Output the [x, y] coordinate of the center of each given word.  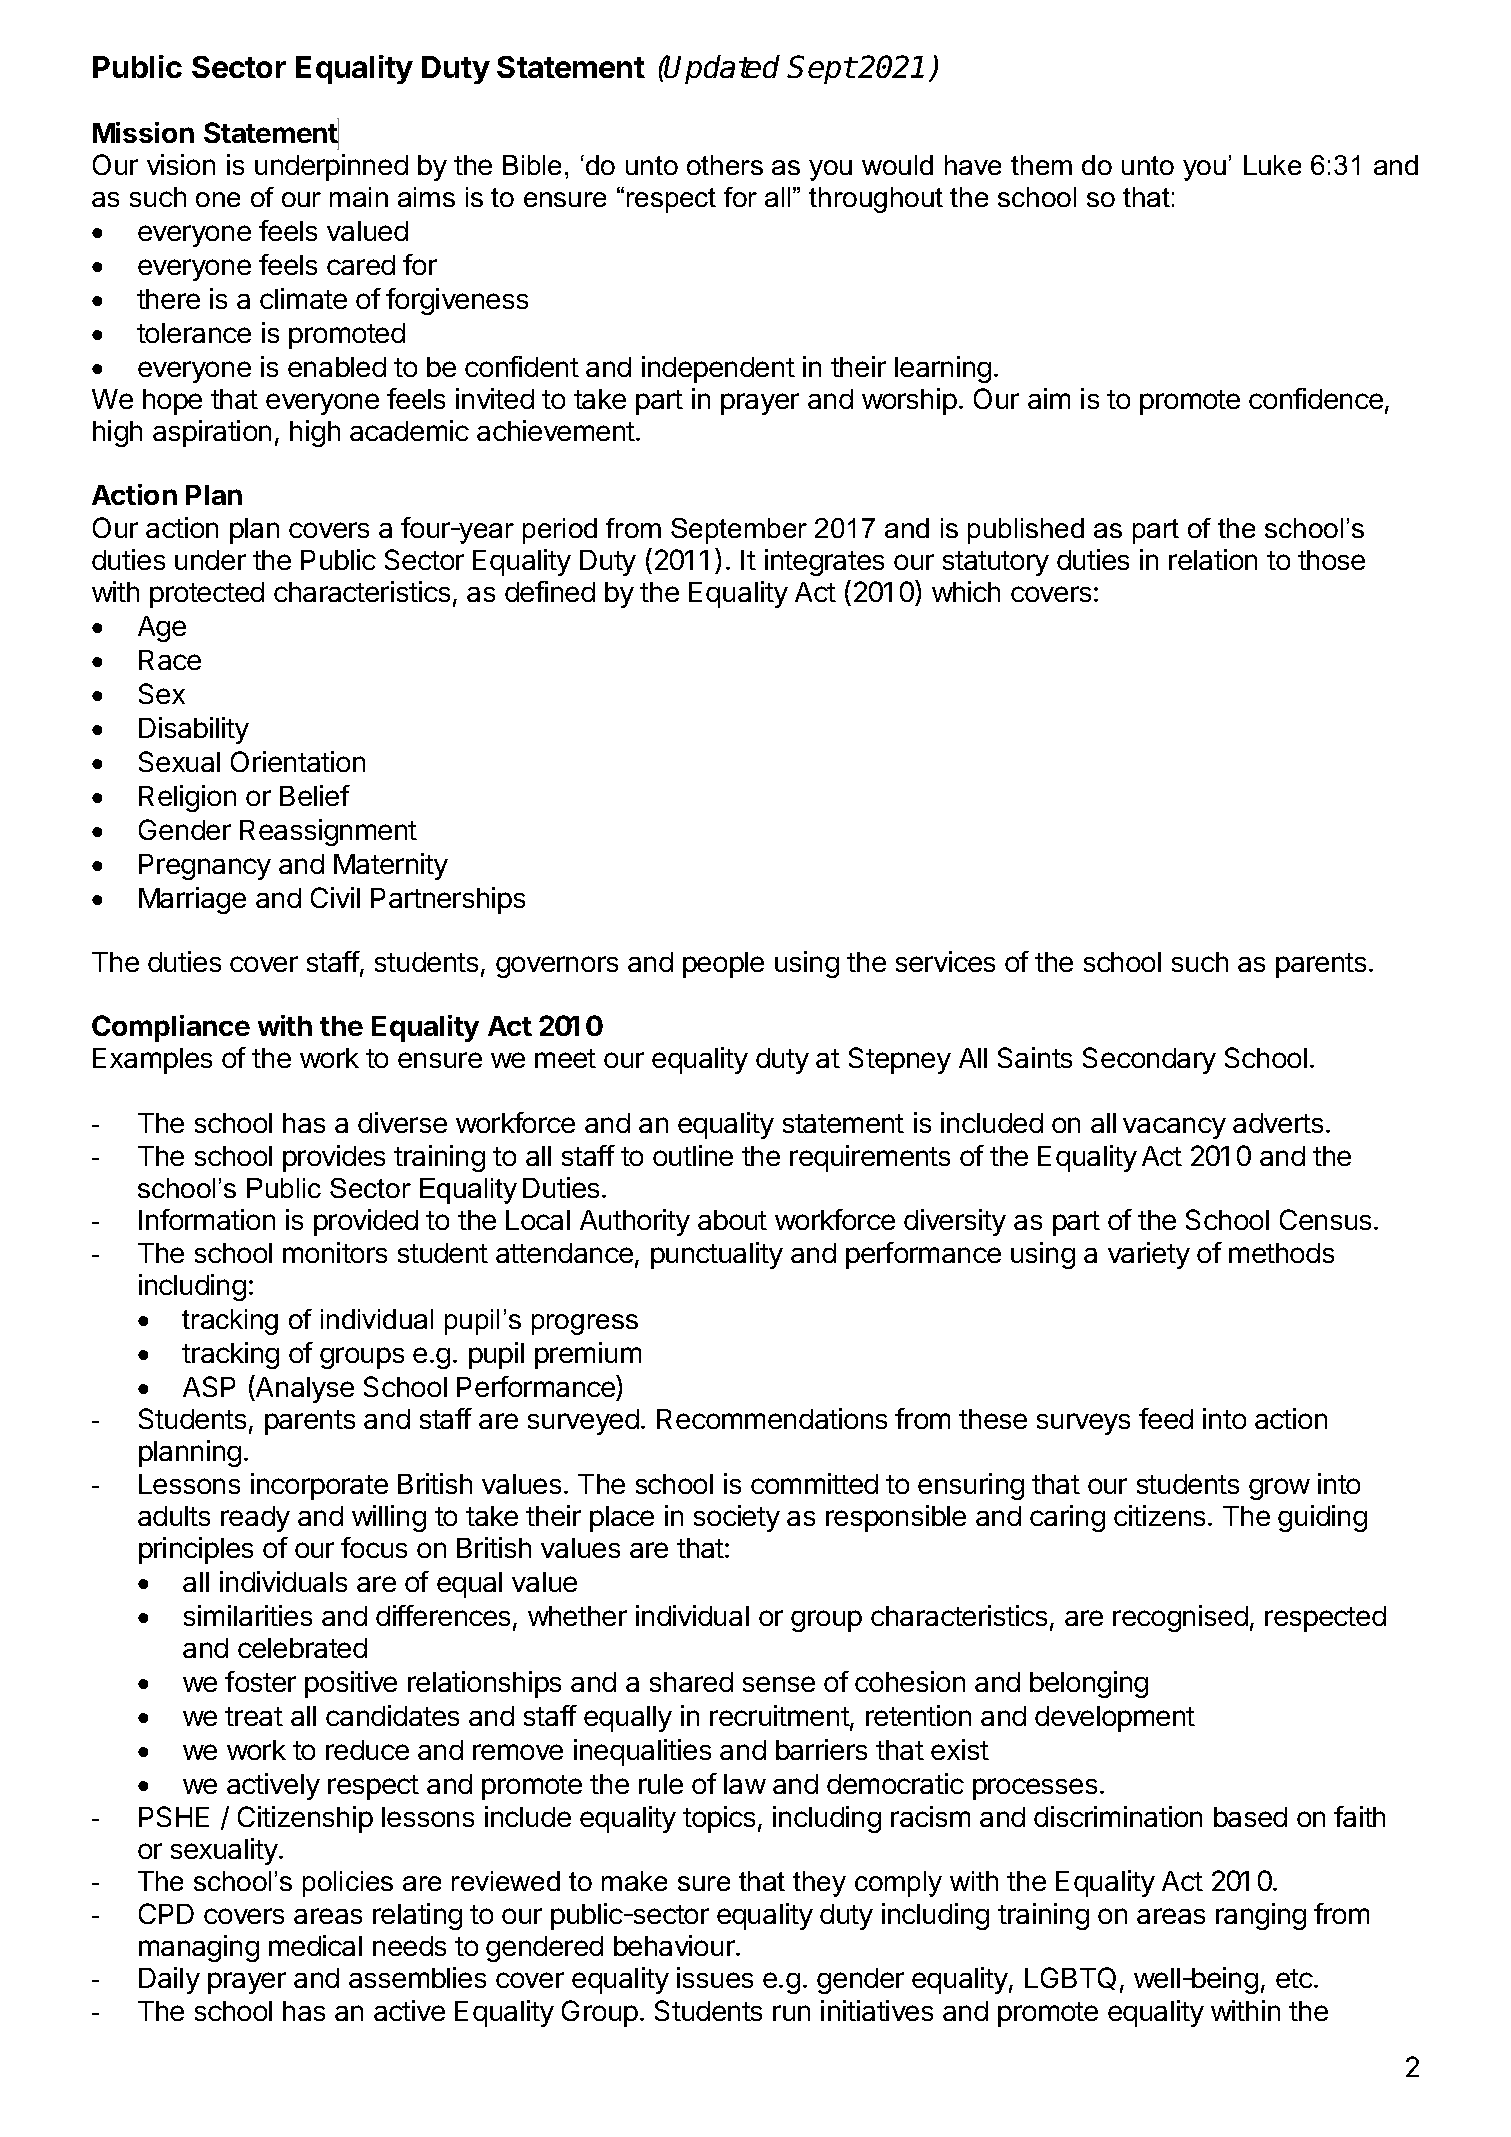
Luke [1272, 165]
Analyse [304, 1389]
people [723, 965]
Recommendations [772, 1418]
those [1331, 560]
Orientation [298, 761]
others [725, 165]
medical [315, 1945]
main [359, 197]
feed [1166, 1418]
